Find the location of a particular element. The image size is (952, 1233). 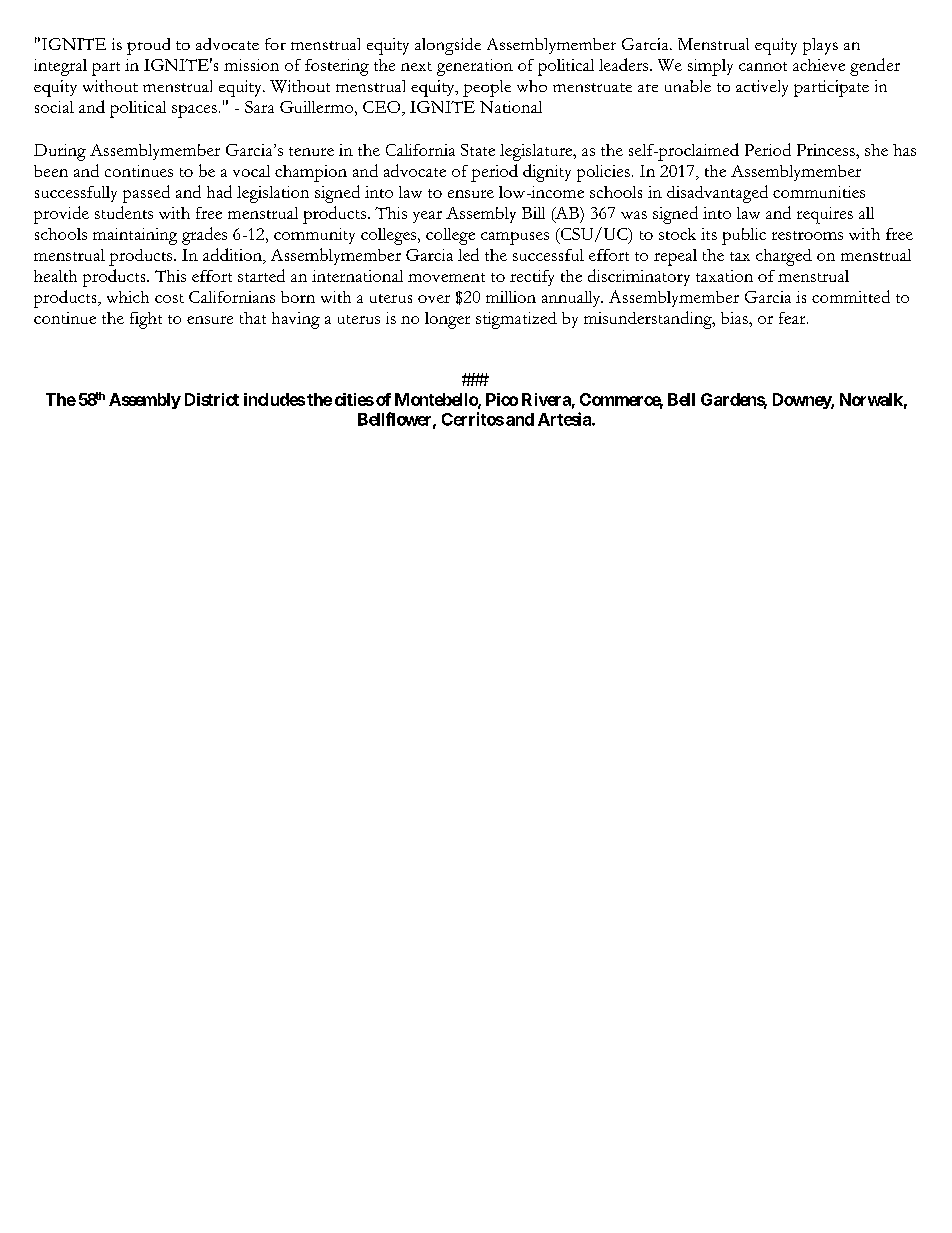

achieve is located at coordinates (819, 65).
